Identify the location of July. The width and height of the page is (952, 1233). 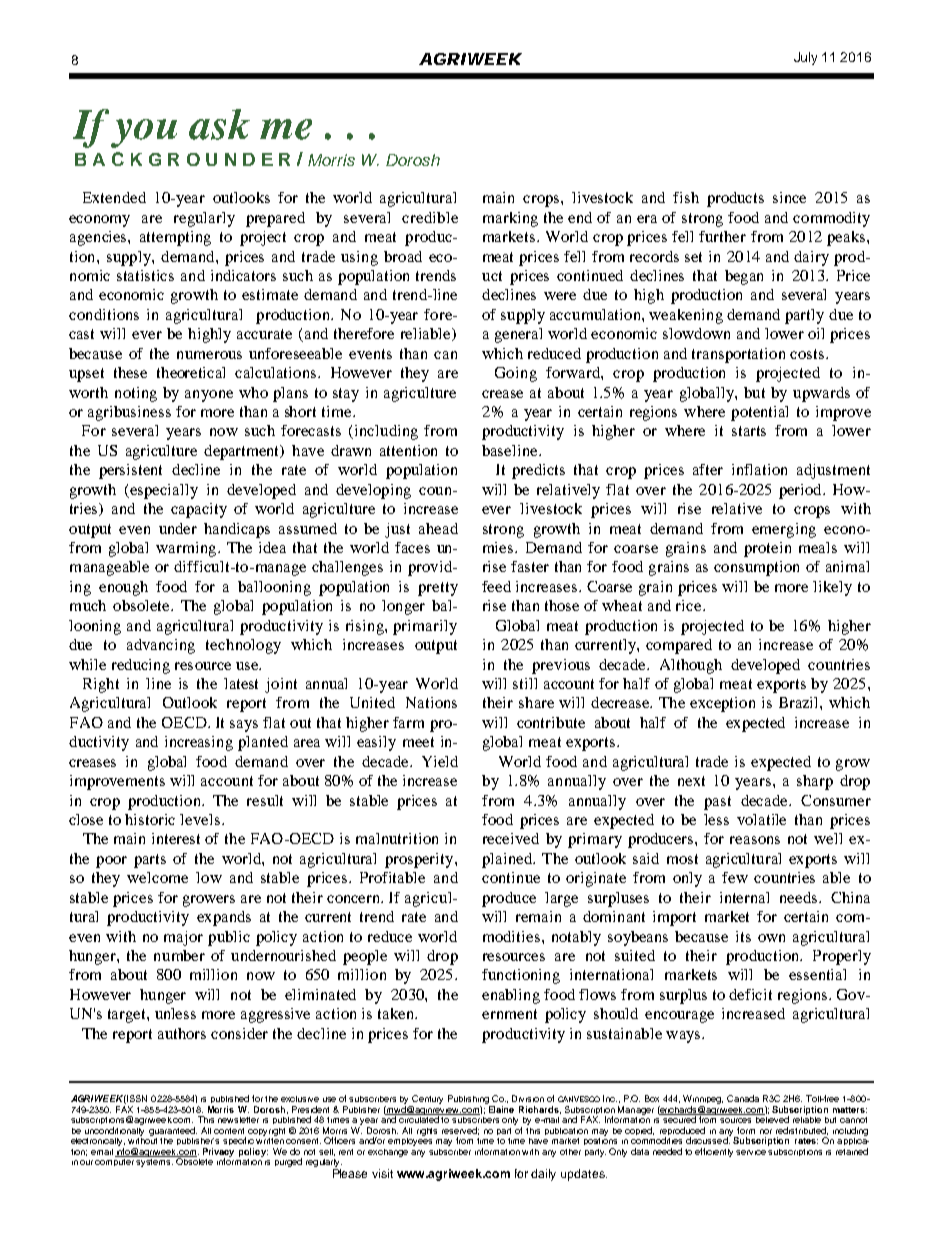
(805, 58).
